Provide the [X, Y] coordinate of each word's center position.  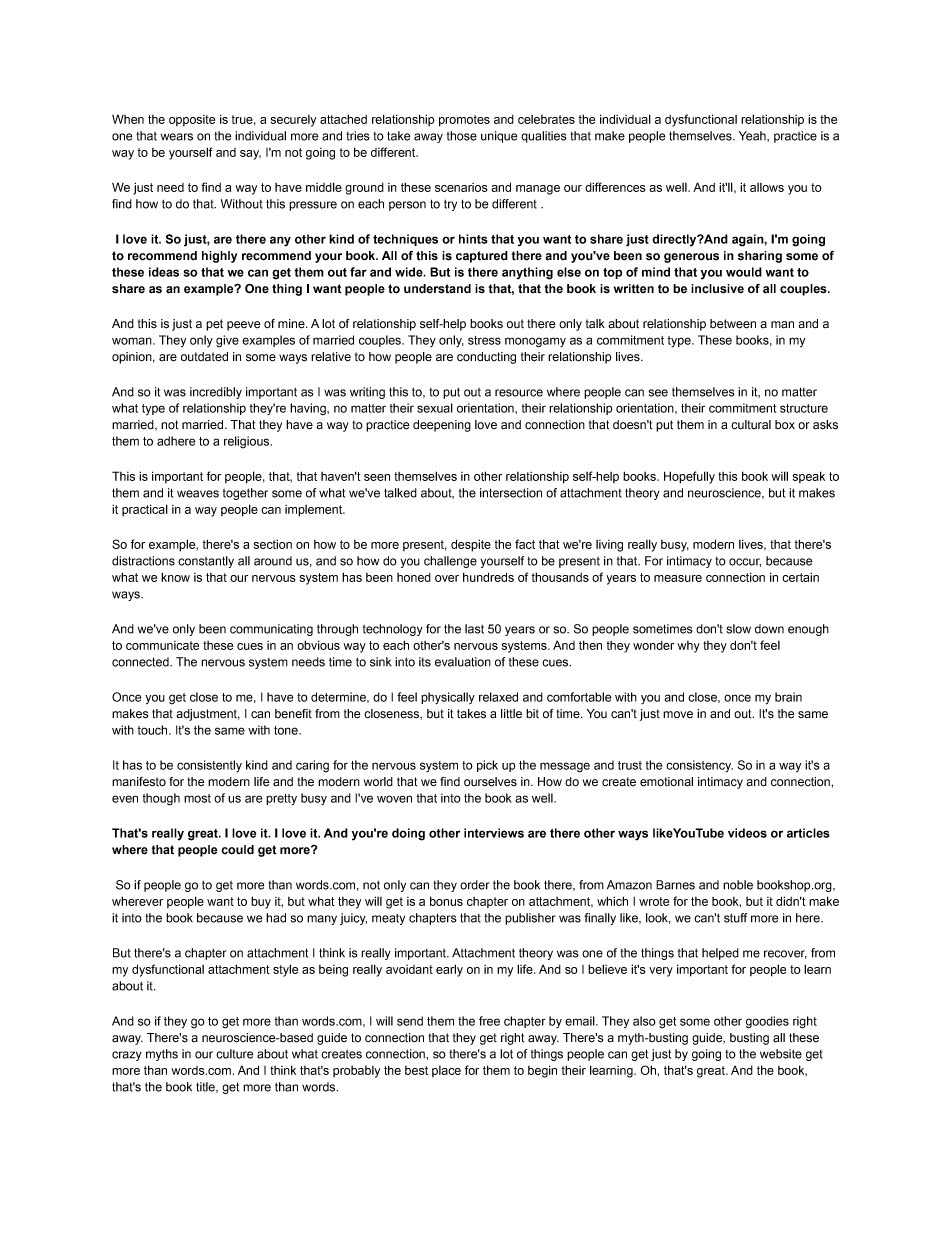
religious [248, 442]
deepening [442, 426]
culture [234, 1054]
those [462, 136]
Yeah [753, 136]
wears [177, 137]
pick [487, 766]
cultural [751, 425]
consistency [699, 766]
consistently [209, 766]
